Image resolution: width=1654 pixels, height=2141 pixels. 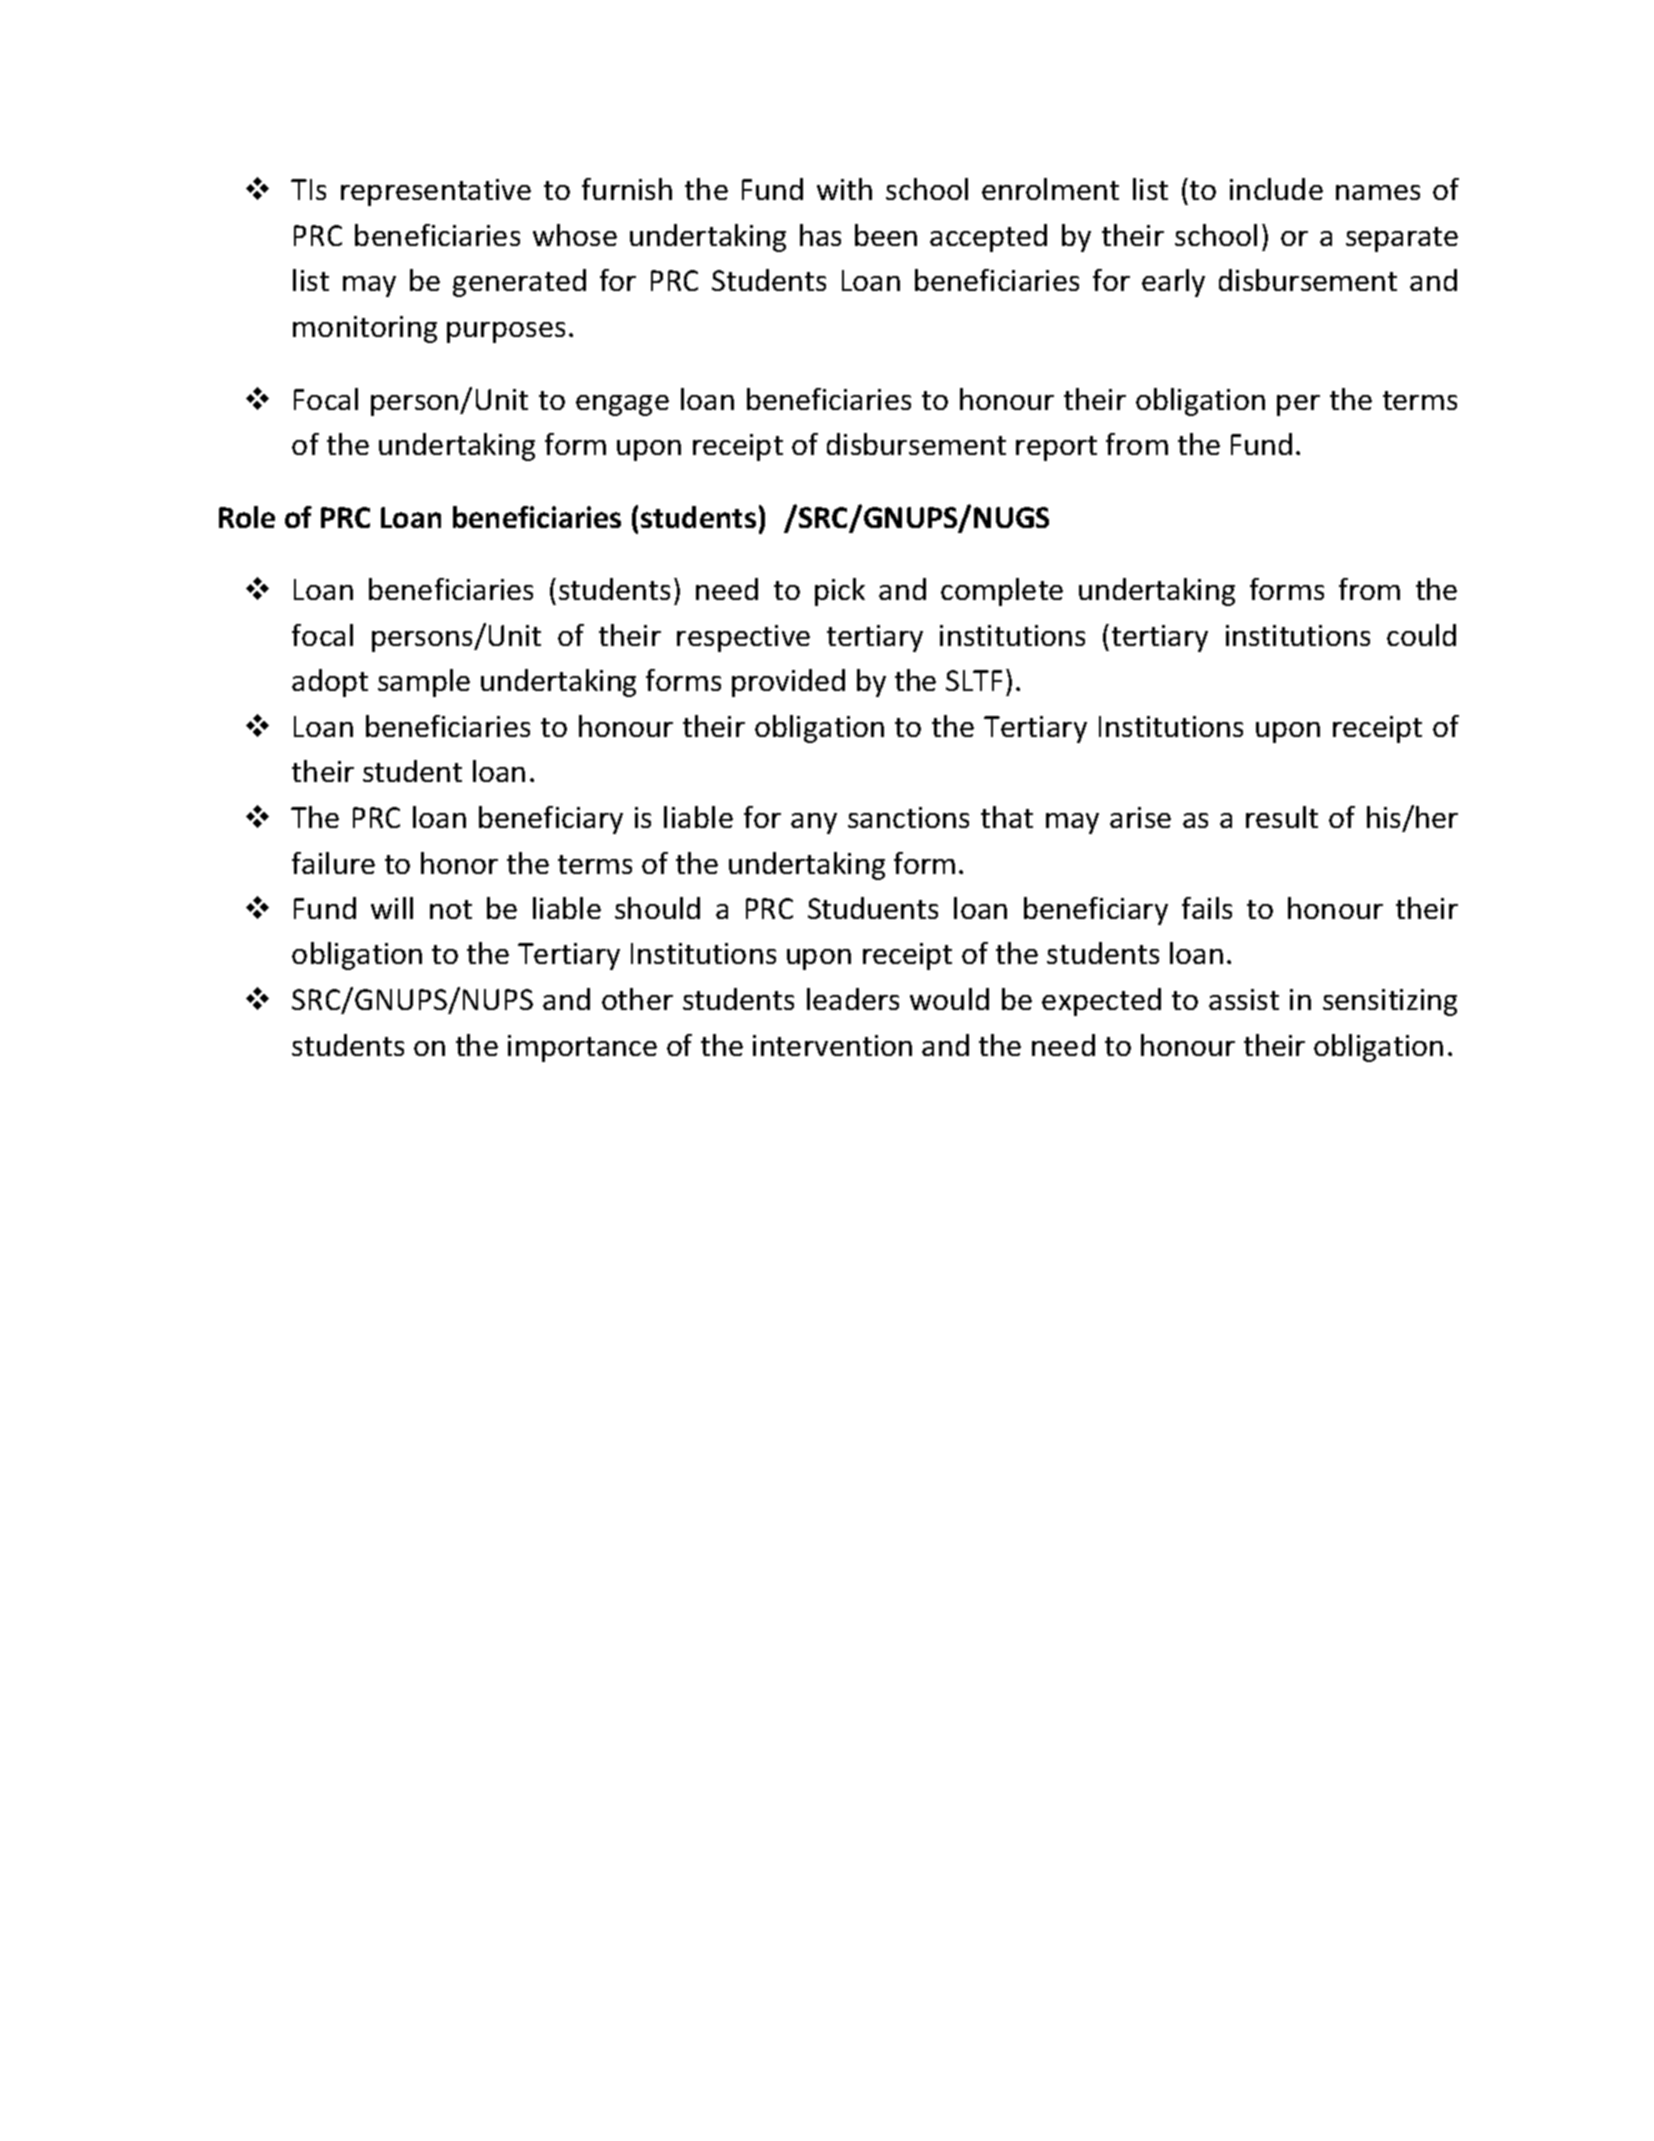 What do you see at coordinates (436, 192) in the screenshot?
I see `representative` at bounding box center [436, 192].
